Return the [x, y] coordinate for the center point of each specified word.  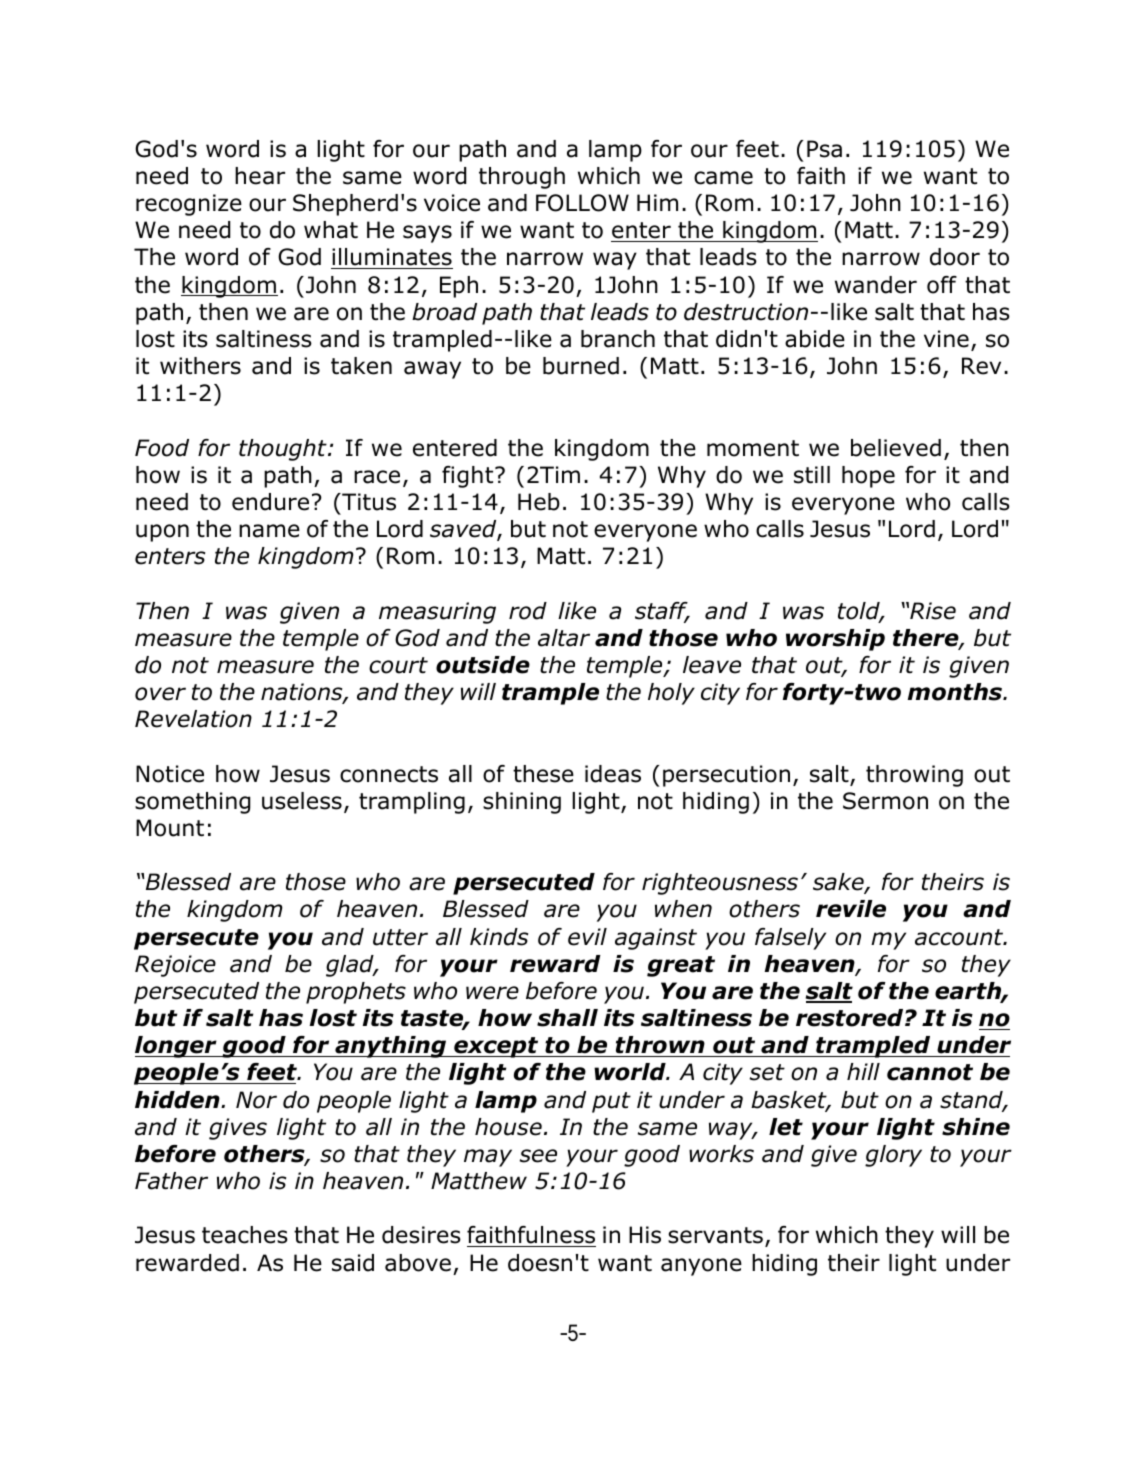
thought [284, 450]
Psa [824, 149]
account [960, 937]
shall [567, 1018]
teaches [245, 1235]
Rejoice [175, 966]
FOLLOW [582, 203]
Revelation [193, 719]
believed [896, 448]
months [956, 692]
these [543, 774]
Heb [539, 502]
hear [260, 176]
